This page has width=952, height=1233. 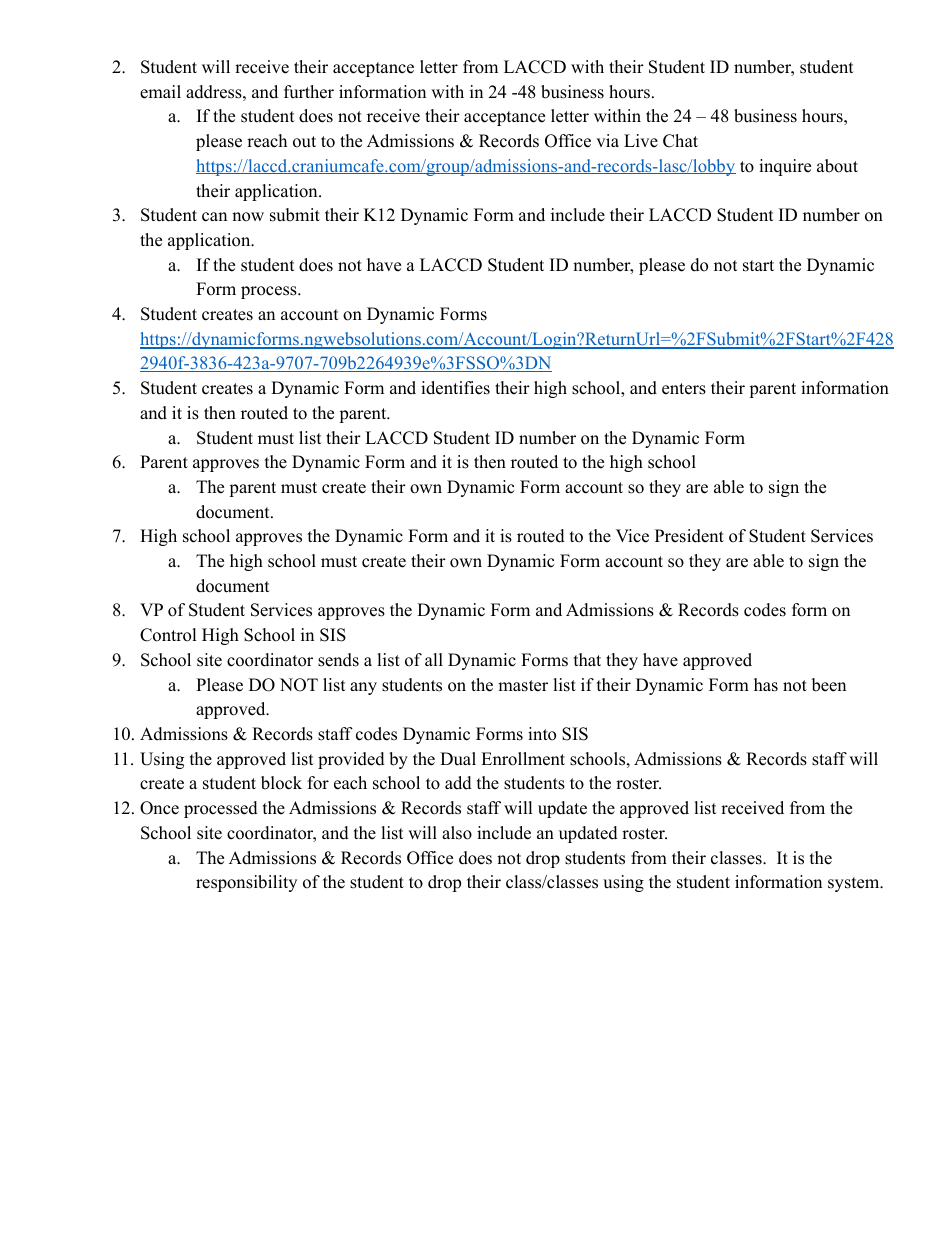 I want to click on system, so click(x=854, y=884).
